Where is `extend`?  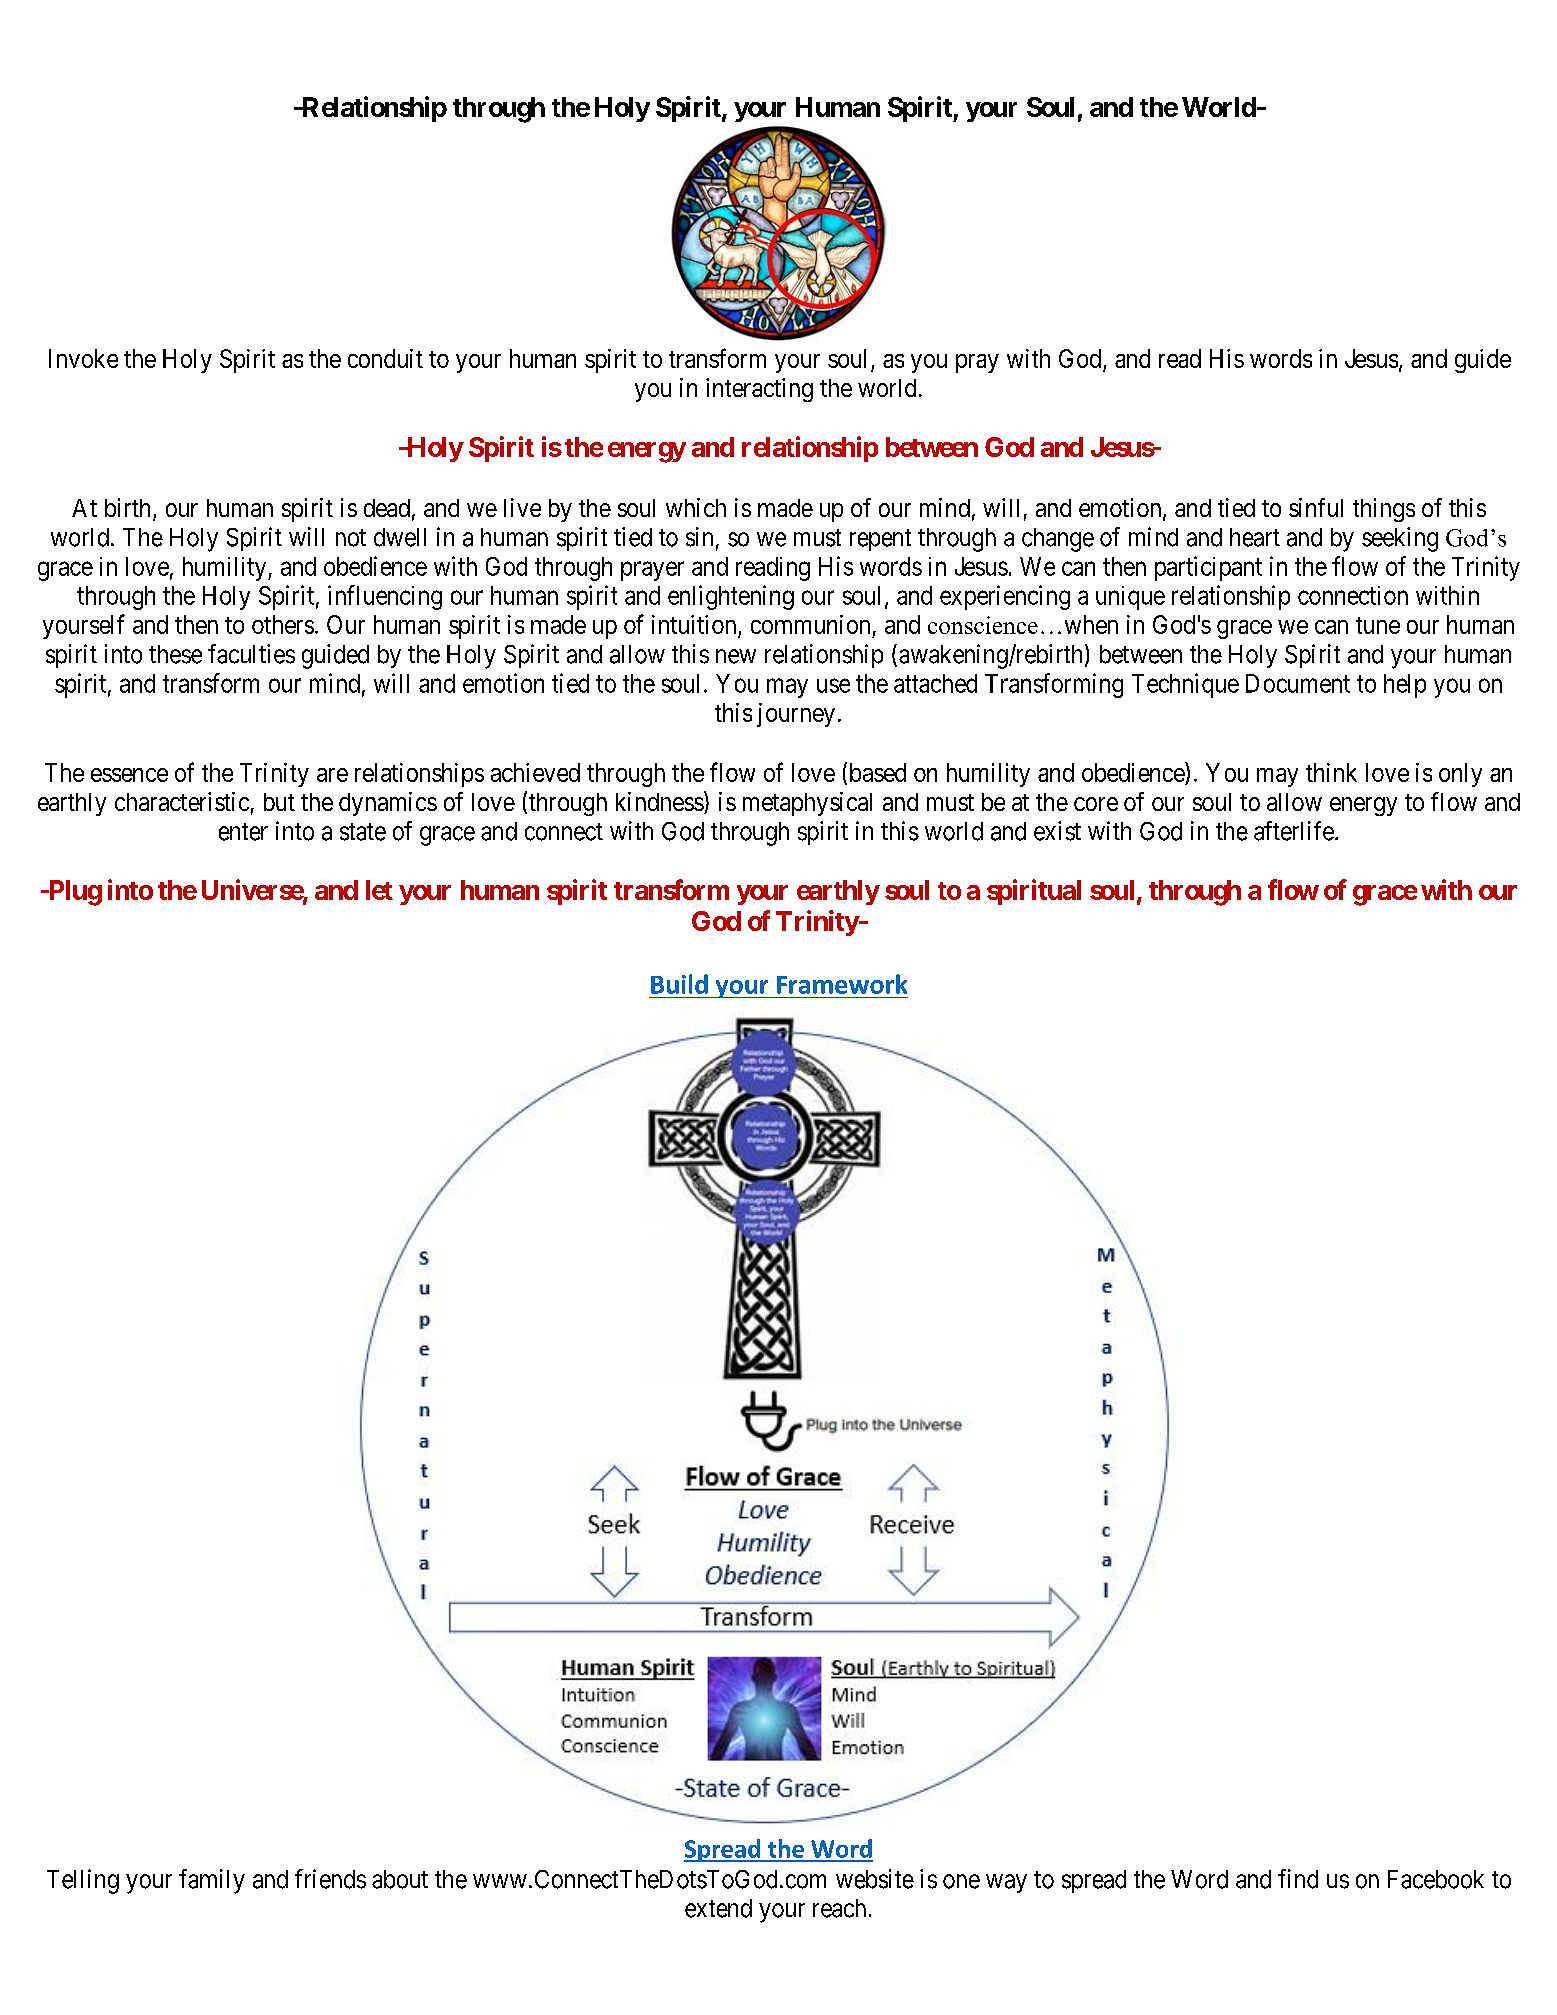 extend is located at coordinates (718, 1908).
